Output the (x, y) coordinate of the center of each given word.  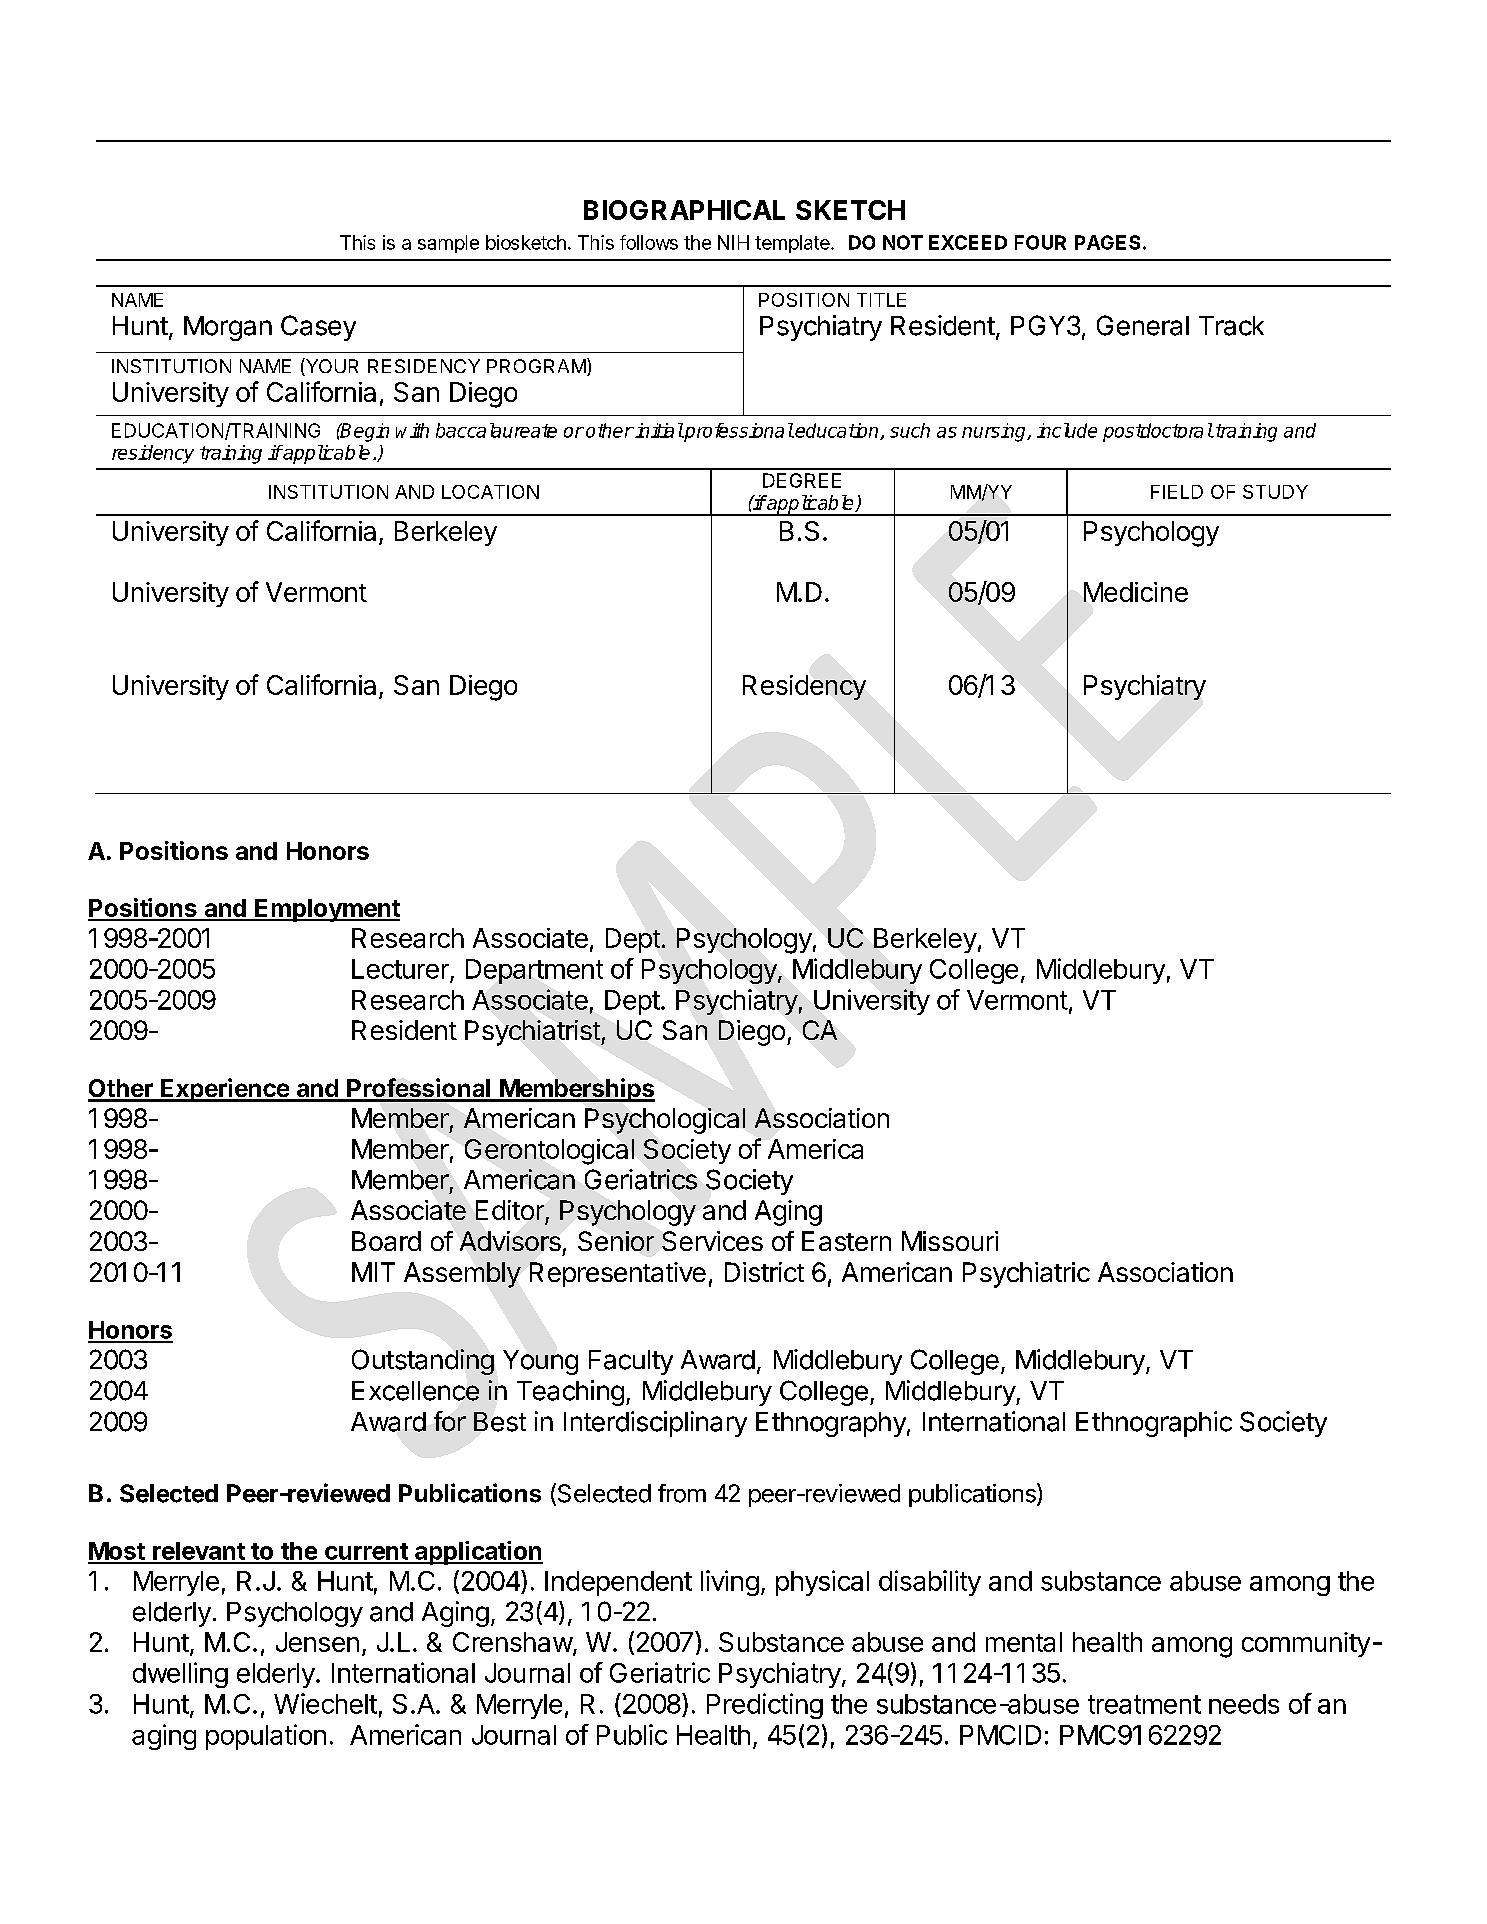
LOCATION (490, 492)
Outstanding (423, 1362)
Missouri (950, 1241)
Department (534, 971)
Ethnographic (1154, 1424)
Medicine (1136, 592)
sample (448, 244)
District (764, 1272)
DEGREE (802, 480)
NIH (733, 242)
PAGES (1107, 242)
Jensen (317, 1642)
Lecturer (400, 969)
